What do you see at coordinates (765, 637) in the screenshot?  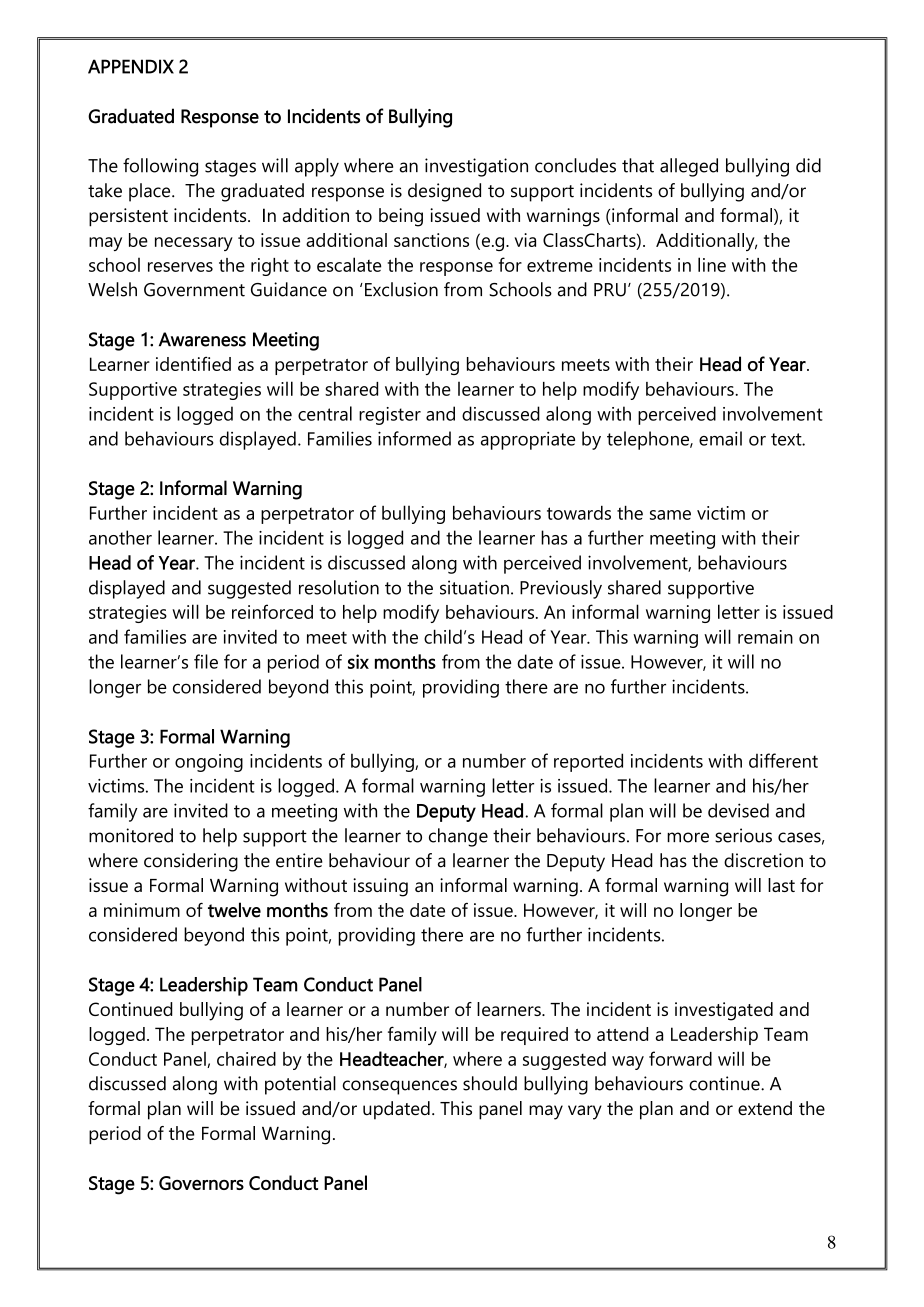 I see `remain` at bounding box center [765, 637].
